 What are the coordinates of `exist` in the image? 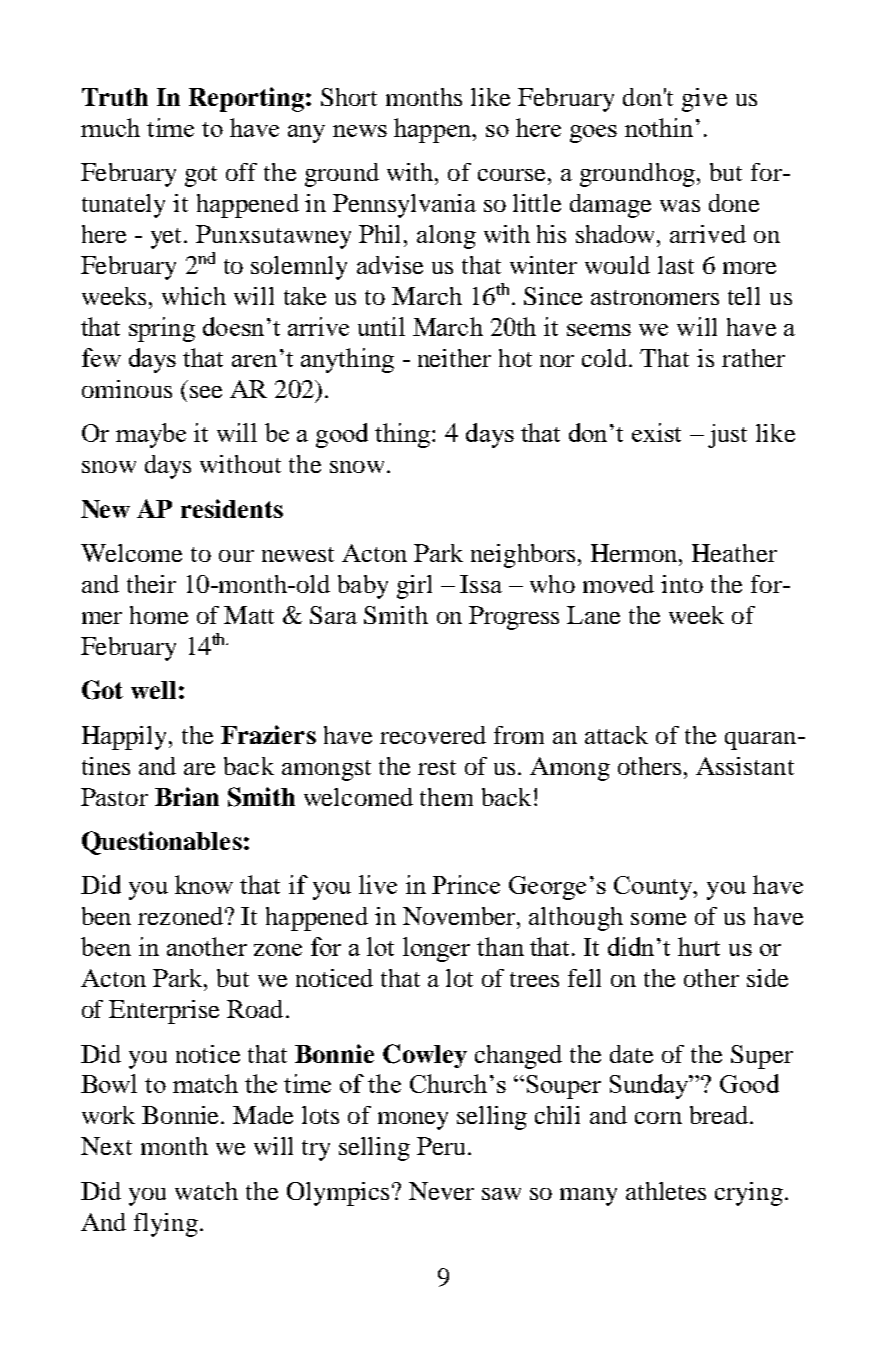 It's located at (656, 432).
